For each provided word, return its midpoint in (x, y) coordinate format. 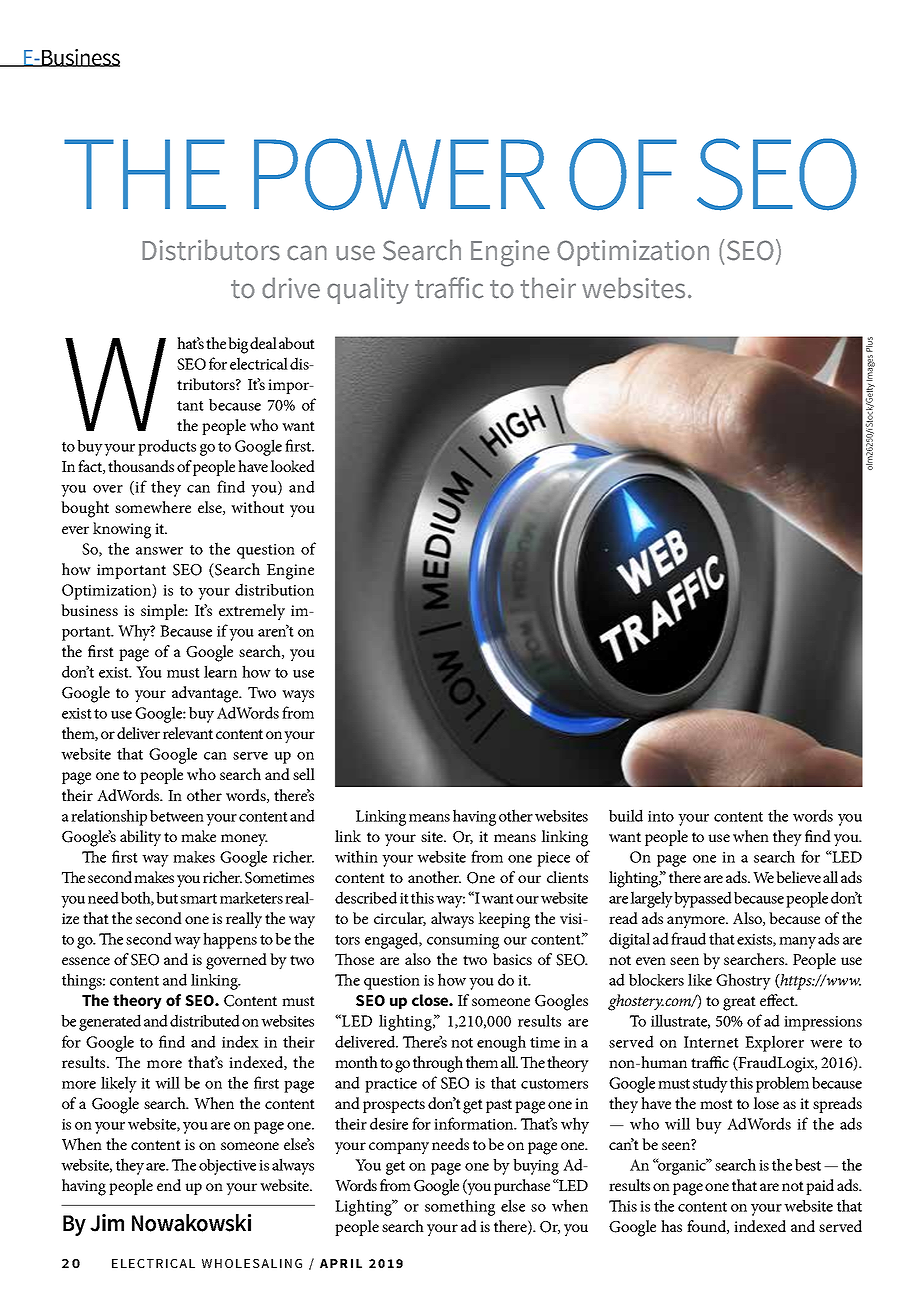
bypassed (703, 899)
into (661, 816)
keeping (504, 920)
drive (291, 288)
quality (368, 290)
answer (159, 551)
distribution (274, 589)
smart (198, 899)
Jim (107, 1223)
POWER (399, 174)
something (460, 1207)
